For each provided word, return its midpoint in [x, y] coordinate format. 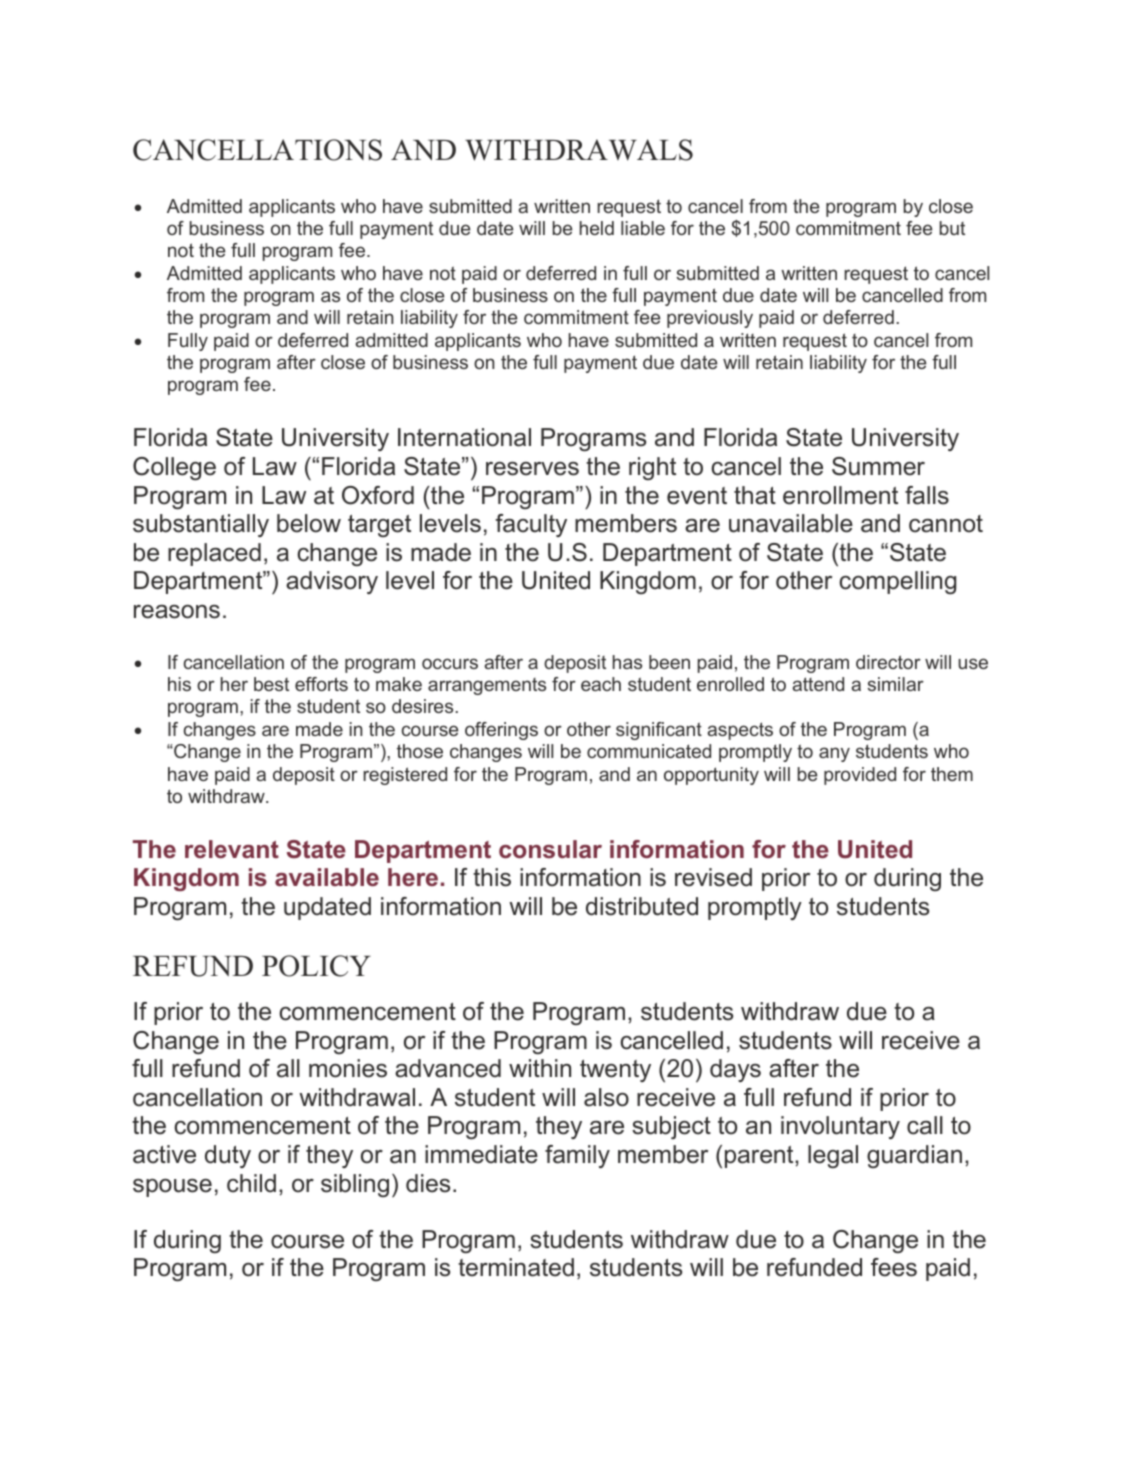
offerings [501, 731]
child [251, 1183]
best [271, 684]
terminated [516, 1267]
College [174, 468]
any [834, 754]
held [597, 228]
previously [710, 319]
